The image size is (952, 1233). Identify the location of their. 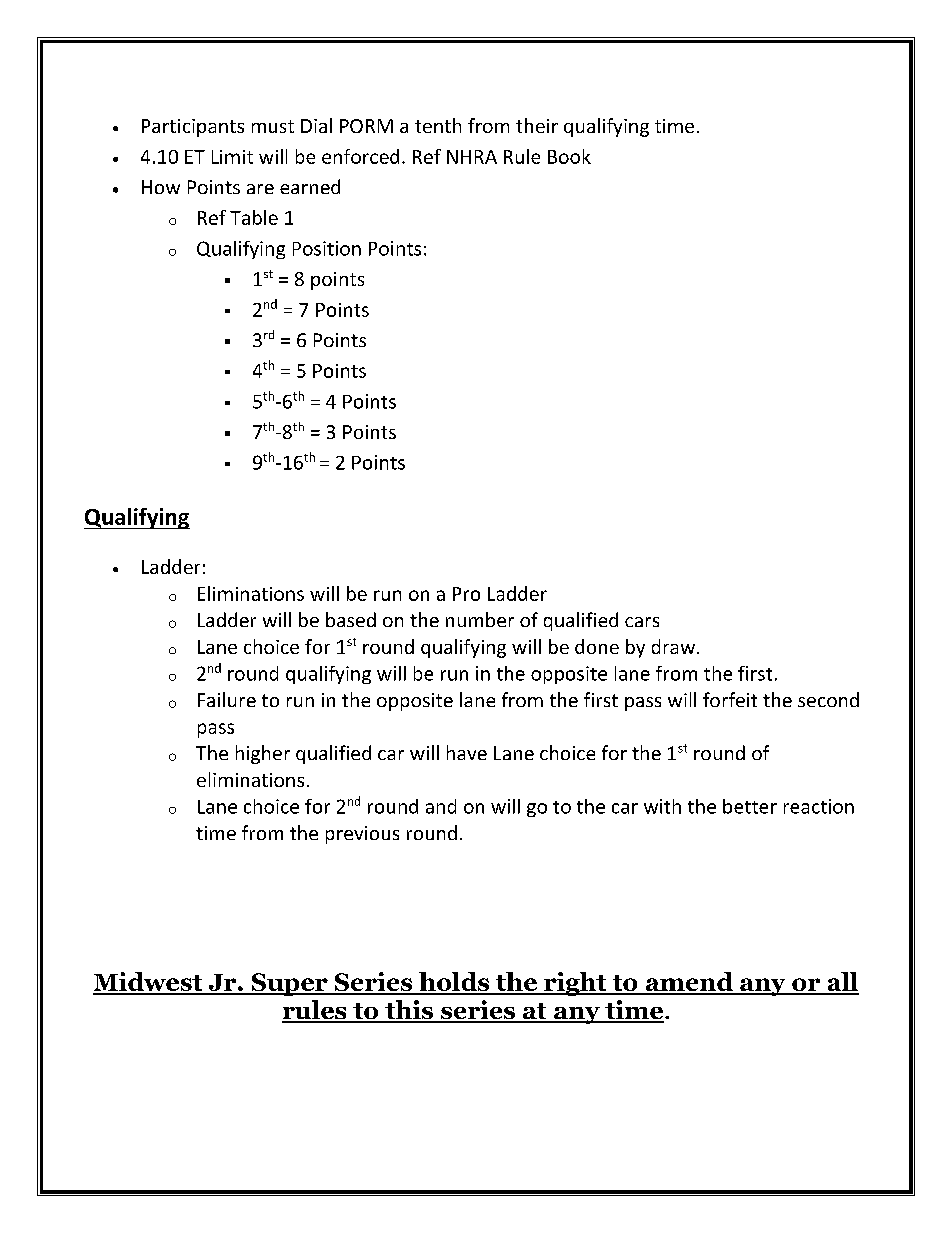
(537, 125).
